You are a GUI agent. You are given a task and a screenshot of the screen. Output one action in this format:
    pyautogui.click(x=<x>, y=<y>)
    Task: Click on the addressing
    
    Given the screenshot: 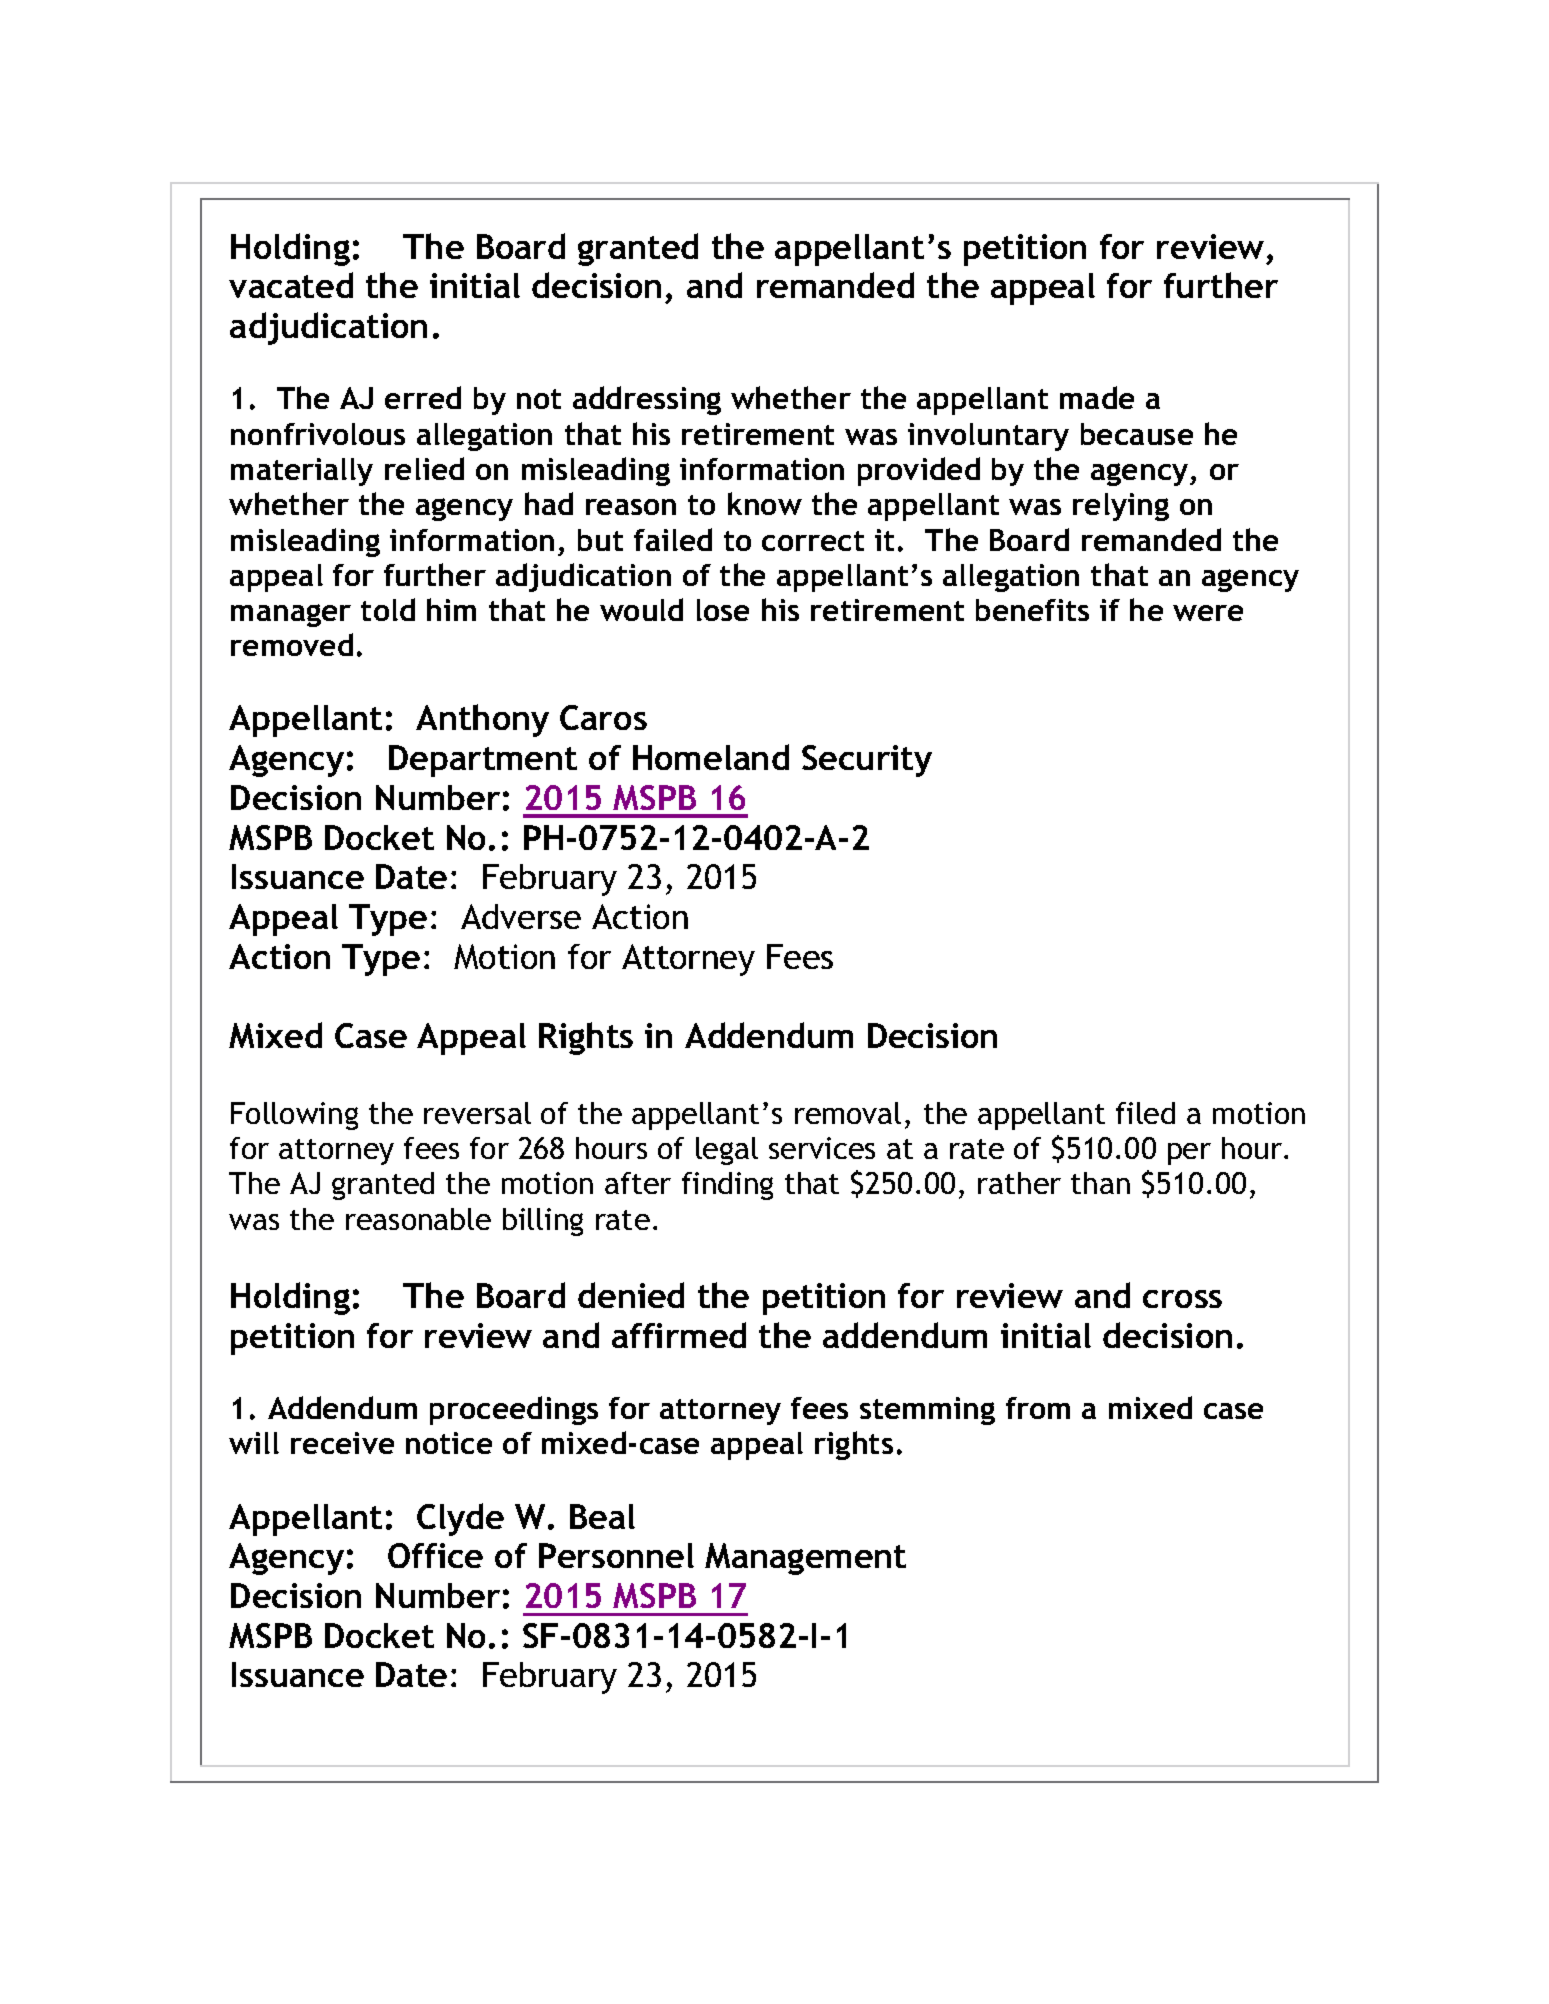 What is the action you would take?
    pyautogui.click(x=647, y=400)
